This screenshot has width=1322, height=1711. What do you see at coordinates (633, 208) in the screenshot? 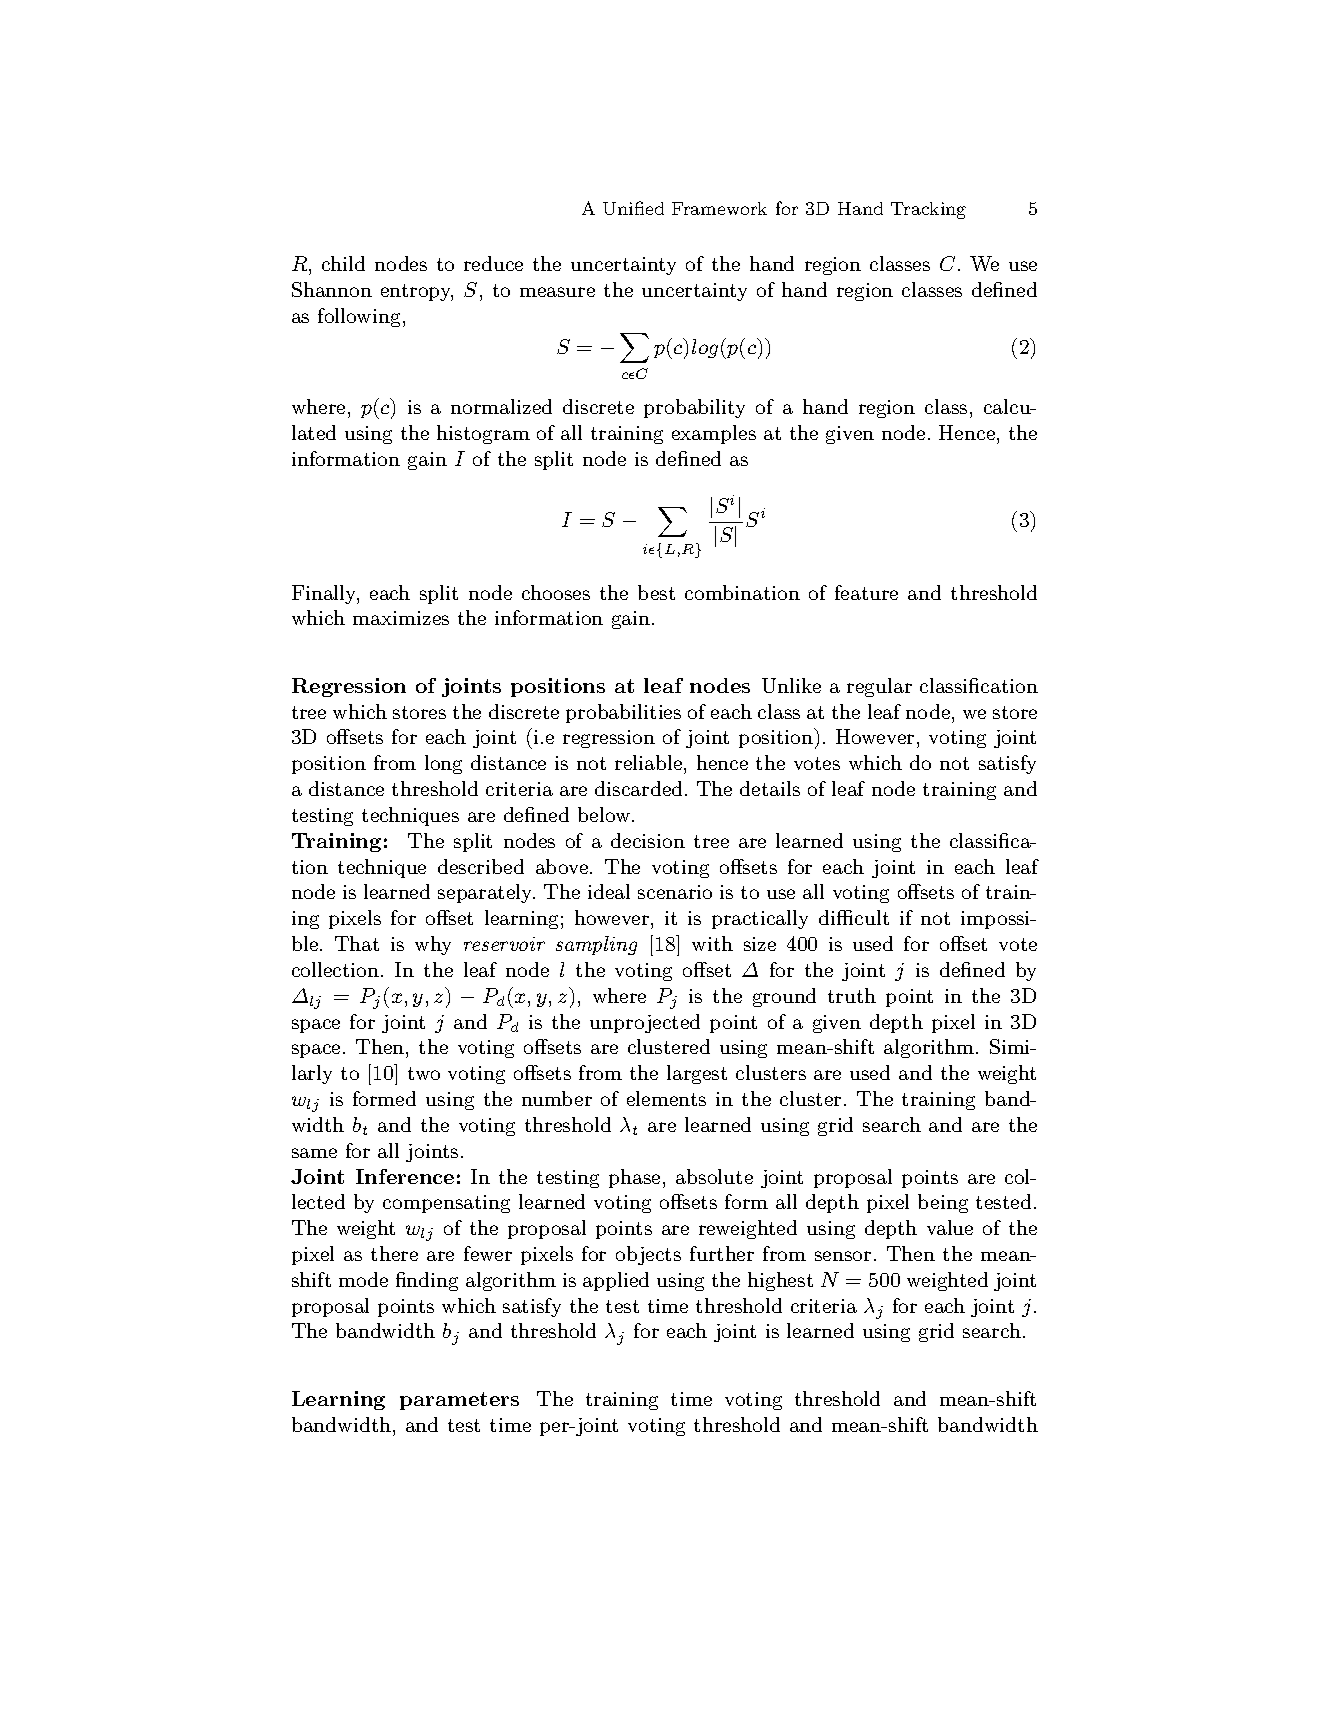
I see `Unified` at bounding box center [633, 208].
